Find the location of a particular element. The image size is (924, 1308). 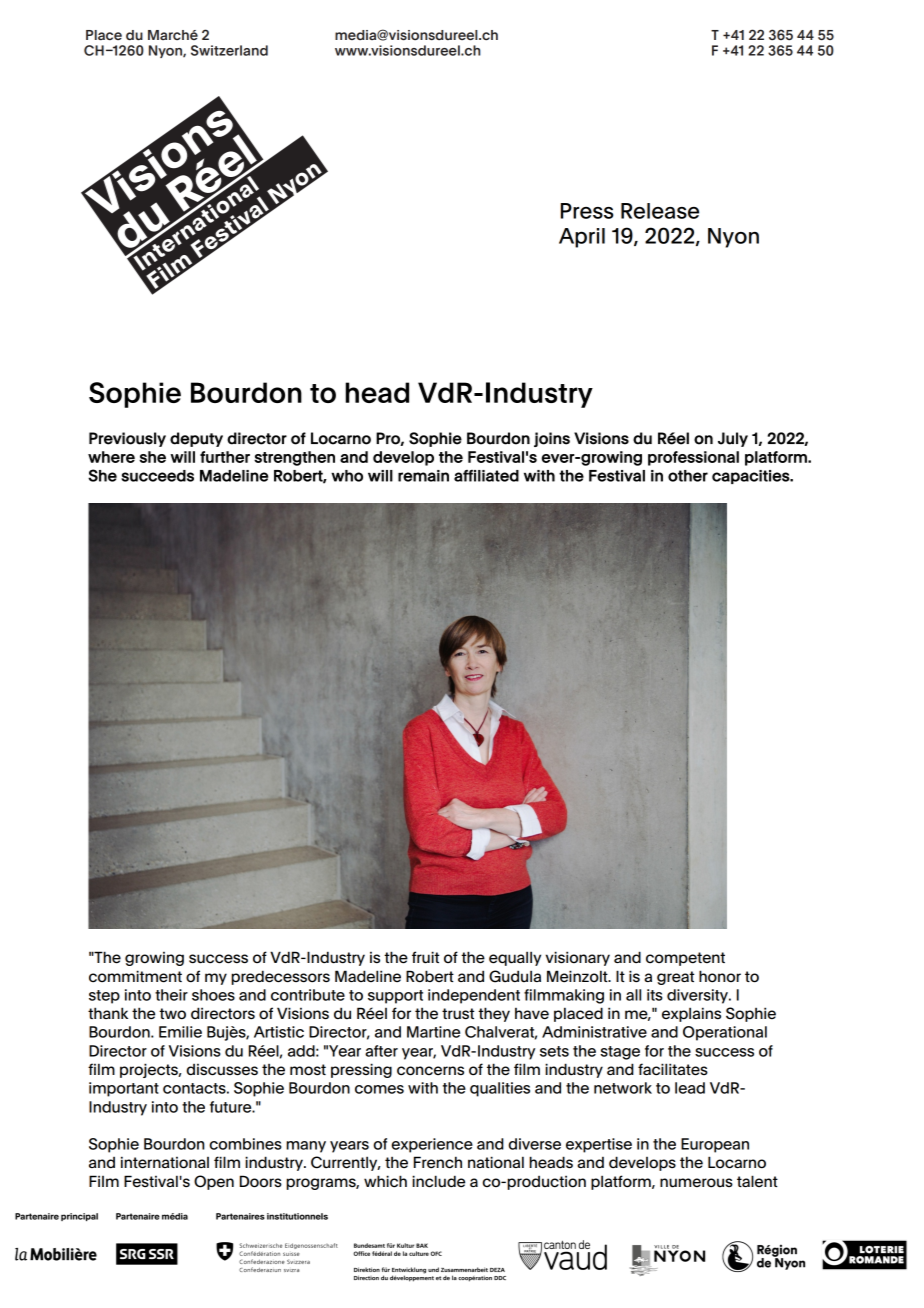

deputy is located at coordinates (196, 439).
